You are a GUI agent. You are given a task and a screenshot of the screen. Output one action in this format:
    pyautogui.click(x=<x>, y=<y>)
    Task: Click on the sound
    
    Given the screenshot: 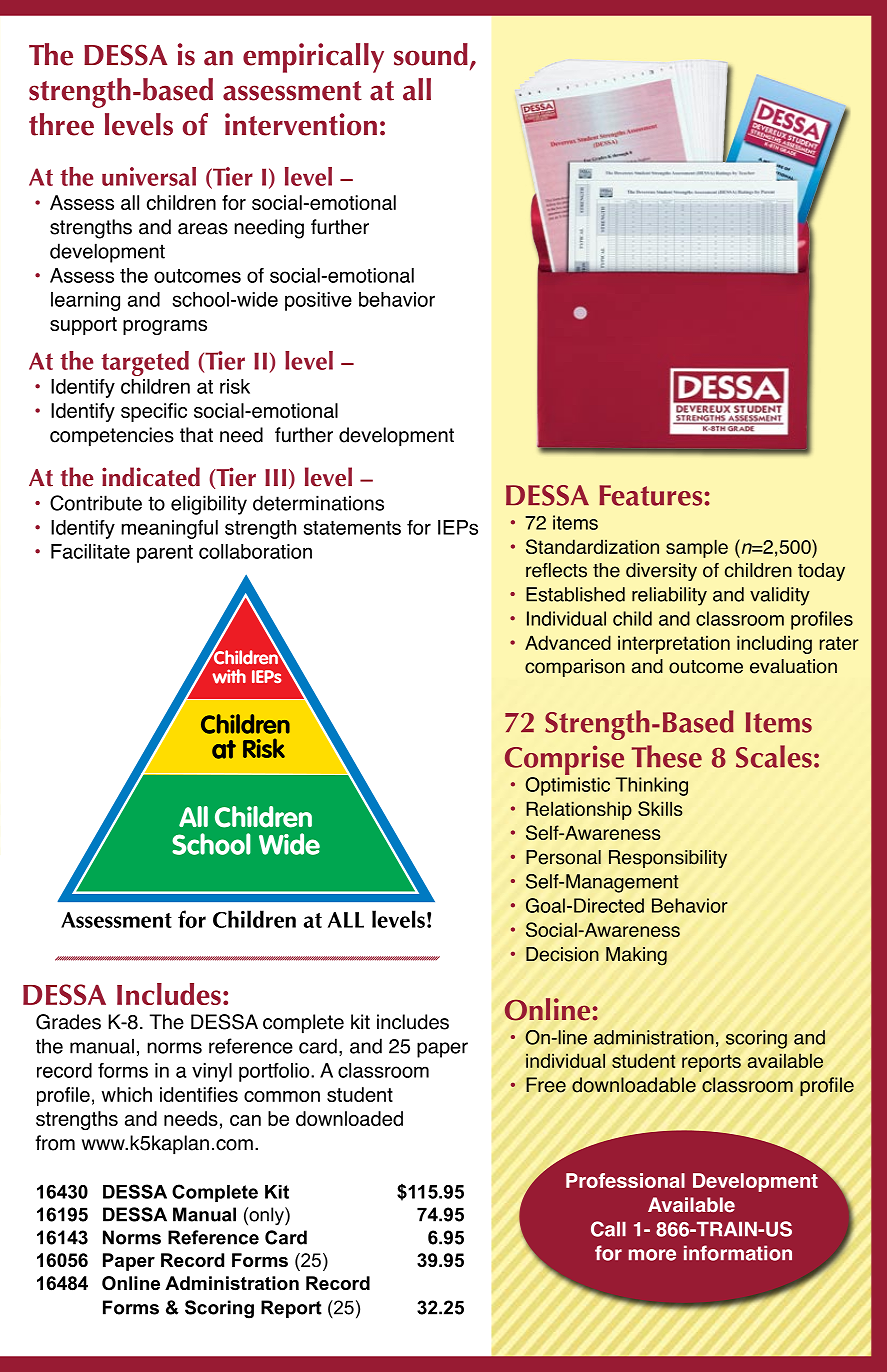 What is the action you would take?
    pyautogui.click(x=431, y=54)
